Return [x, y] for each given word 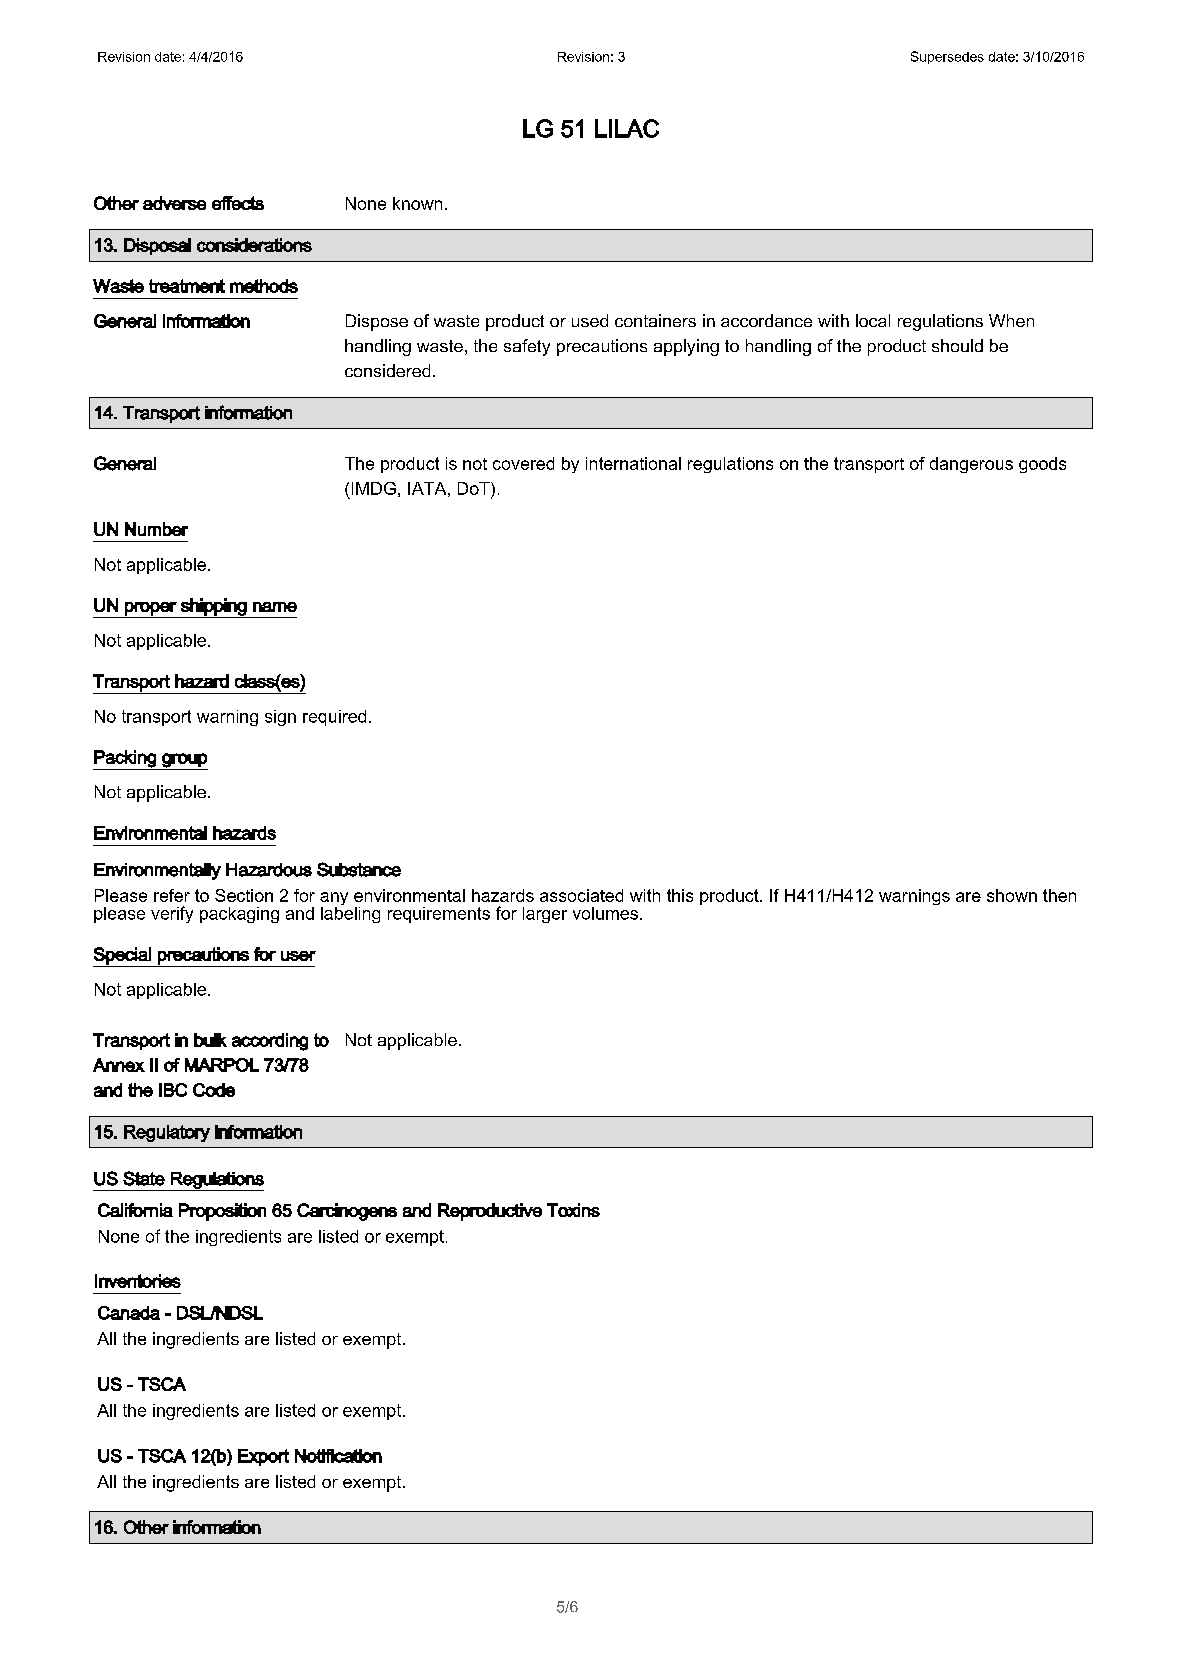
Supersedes [947, 57]
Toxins [573, 1210]
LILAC [627, 128]
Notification [338, 1456]
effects [238, 203]
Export [263, 1457]
